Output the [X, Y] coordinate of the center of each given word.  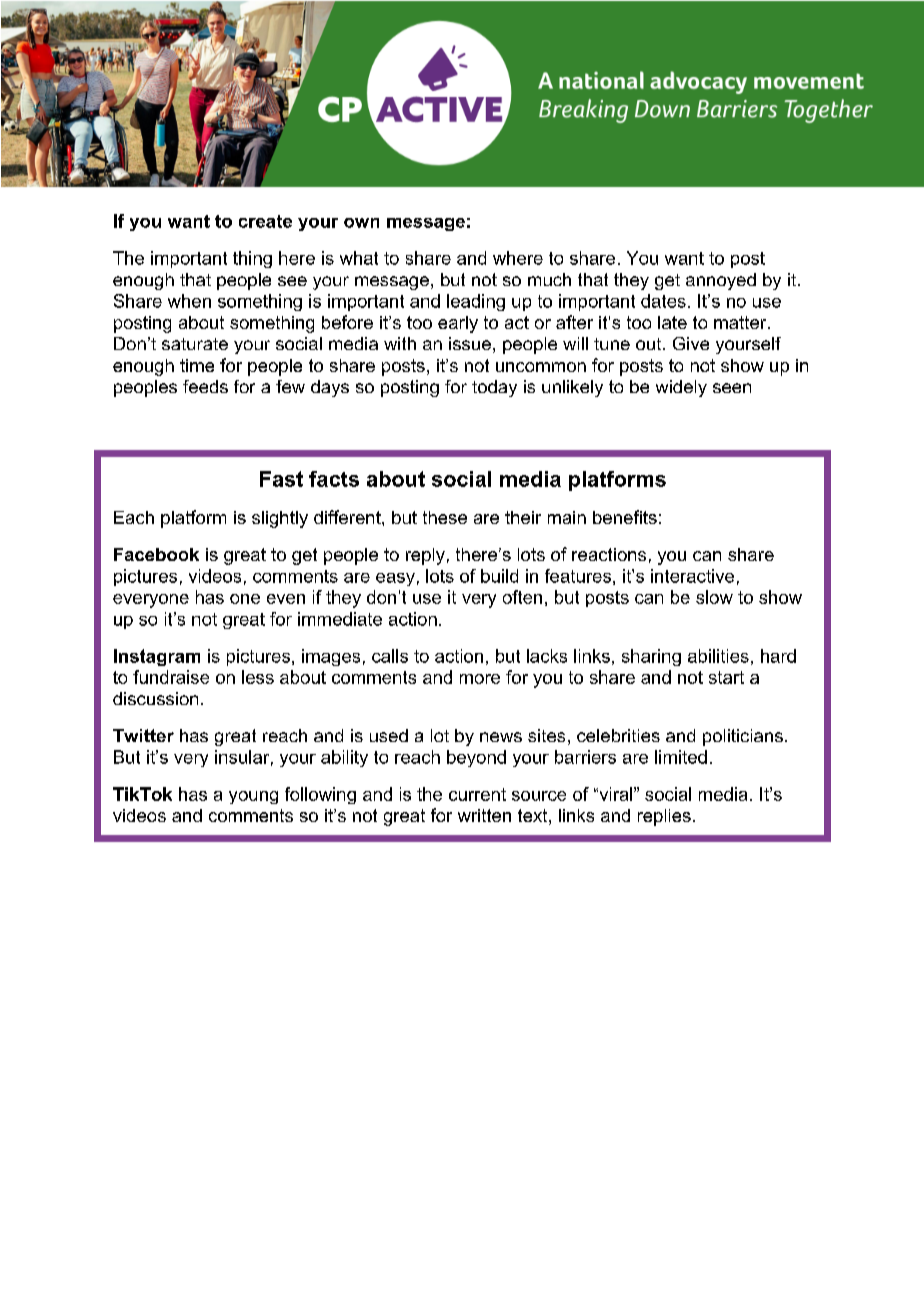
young [253, 797]
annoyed [721, 281]
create [265, 221]
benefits [625, 517]
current [477, 794]
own [361, 223]
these [445, 517]
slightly [280, 519]
